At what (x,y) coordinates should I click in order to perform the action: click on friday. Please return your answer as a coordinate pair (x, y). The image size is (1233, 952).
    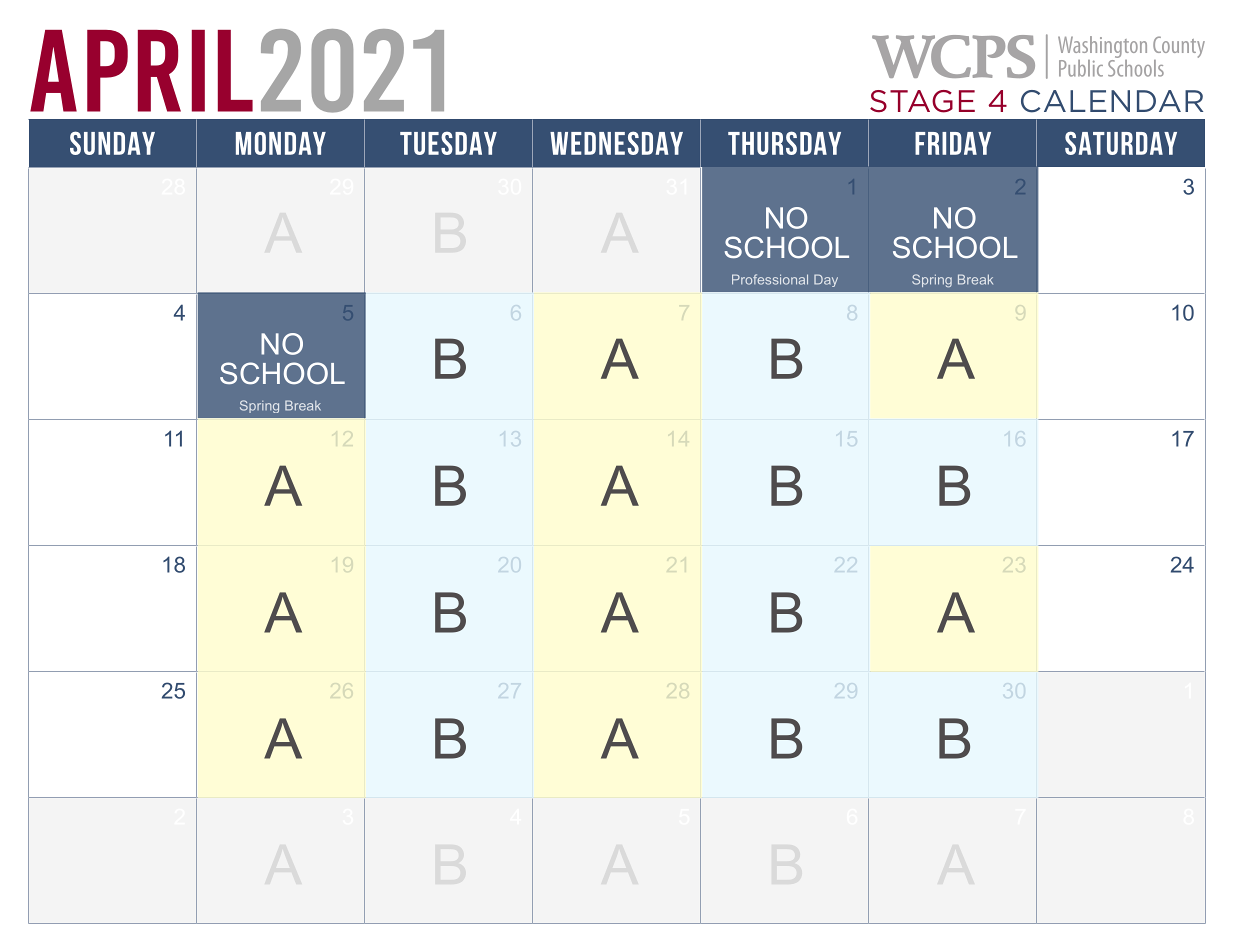
    Looking at the image, I should click on (953, 143).
